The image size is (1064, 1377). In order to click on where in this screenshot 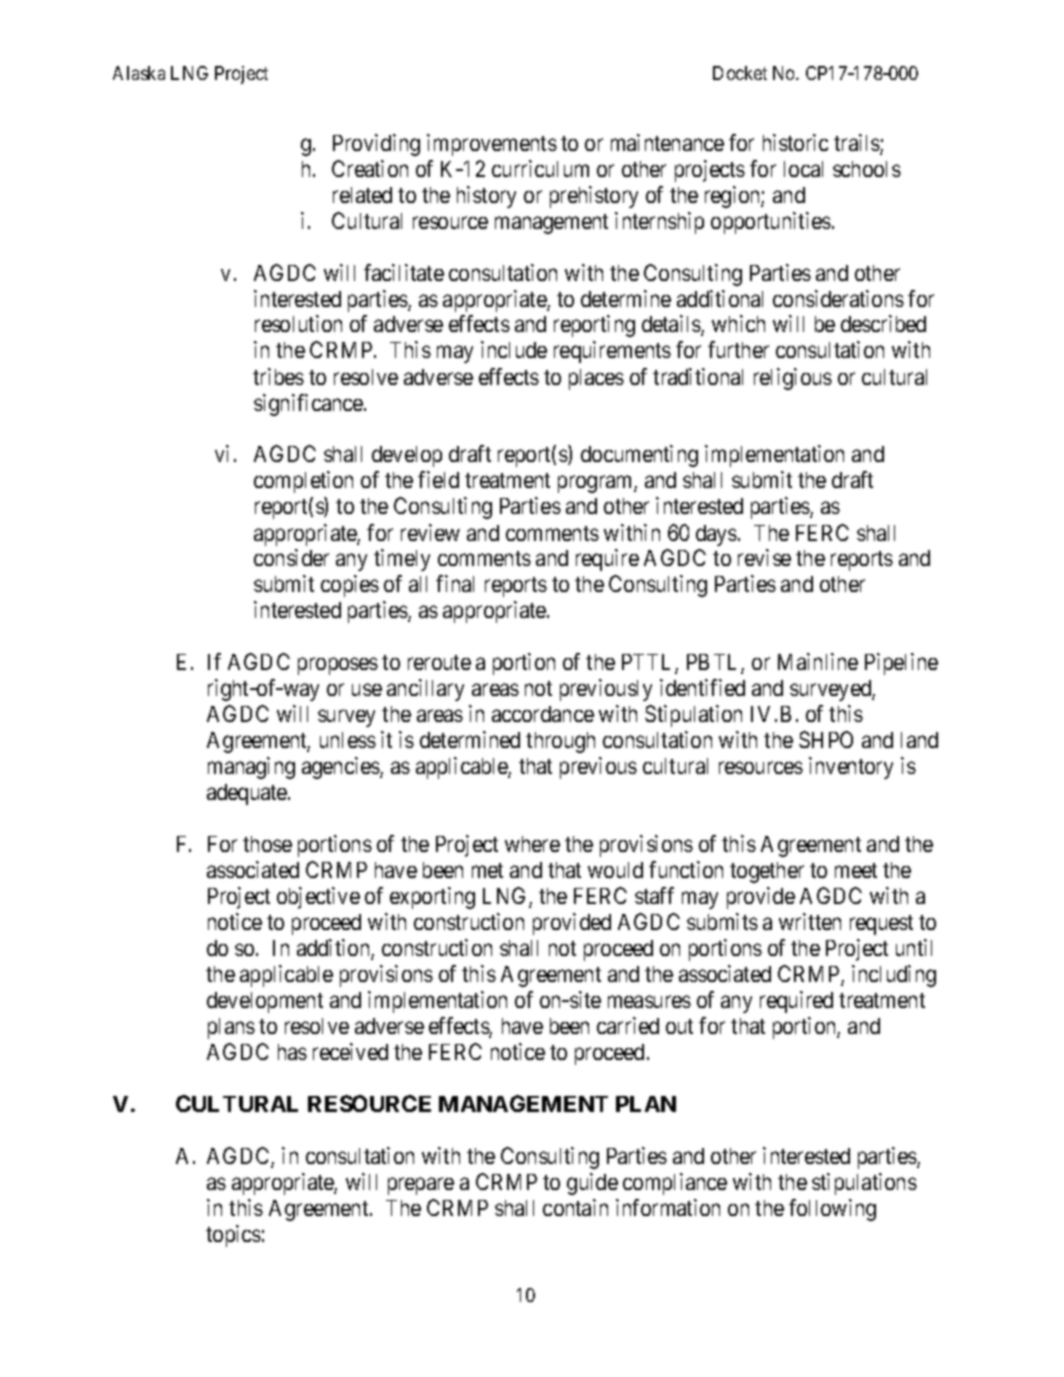, I will do `click(532, 844)`.
